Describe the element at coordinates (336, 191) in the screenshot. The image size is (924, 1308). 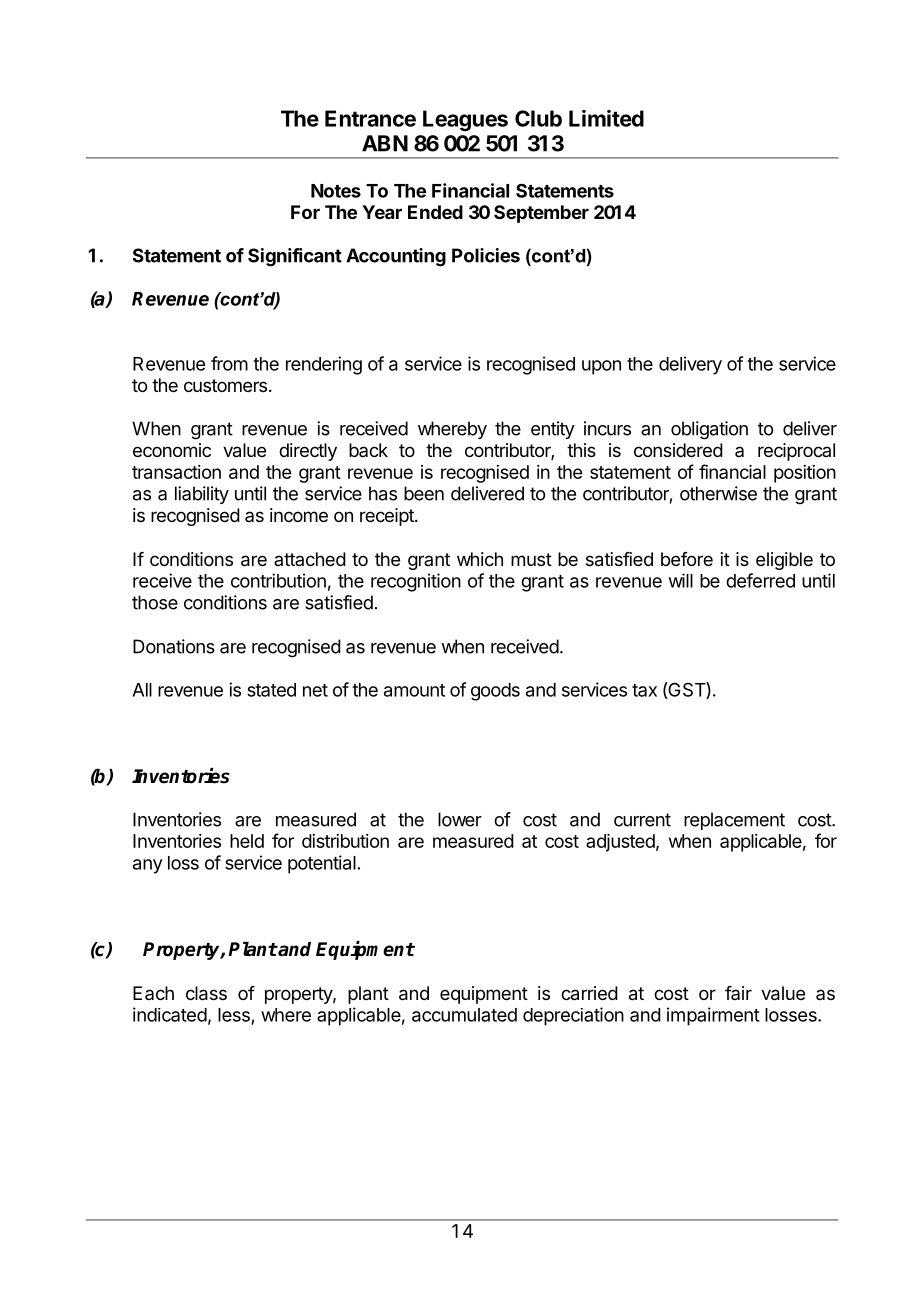
I see `Notes` at that location.
